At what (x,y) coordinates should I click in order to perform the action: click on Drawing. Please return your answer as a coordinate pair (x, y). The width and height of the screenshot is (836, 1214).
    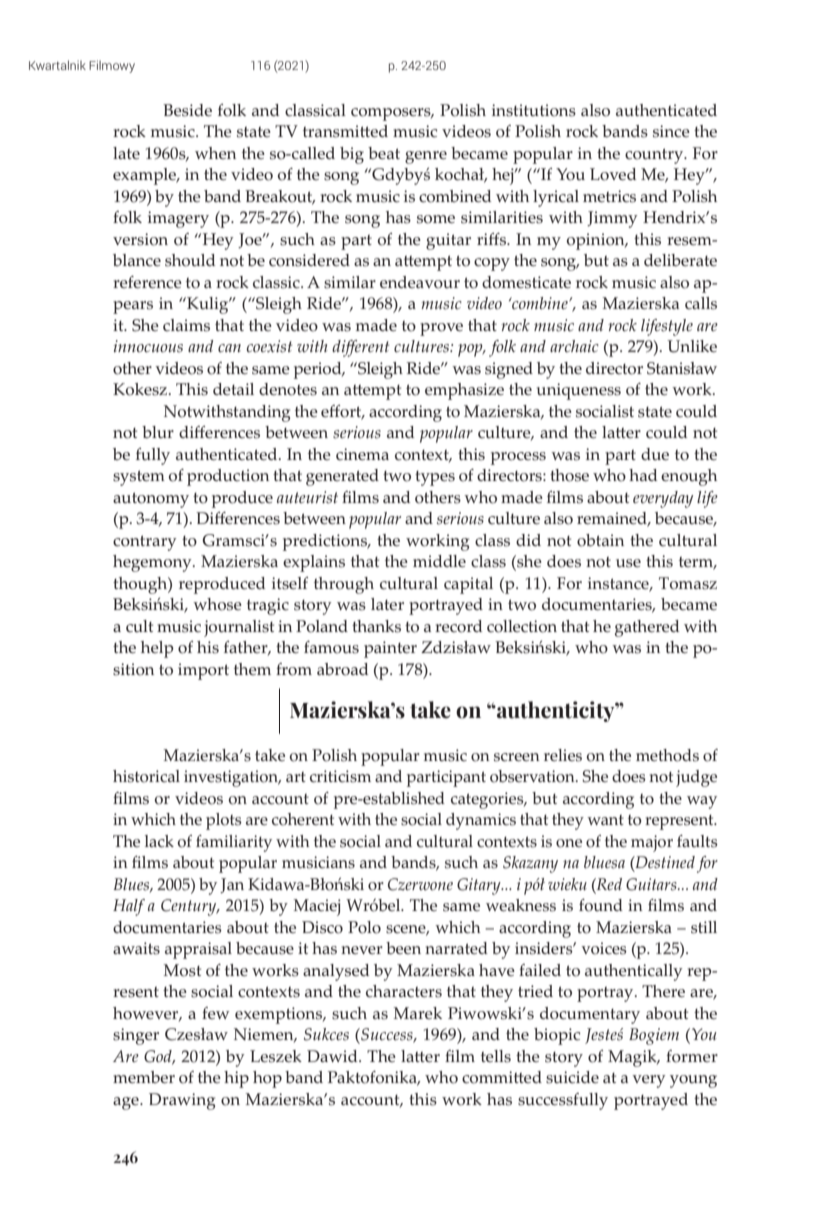
    Looking at the image, I should click on (182, 1101).
